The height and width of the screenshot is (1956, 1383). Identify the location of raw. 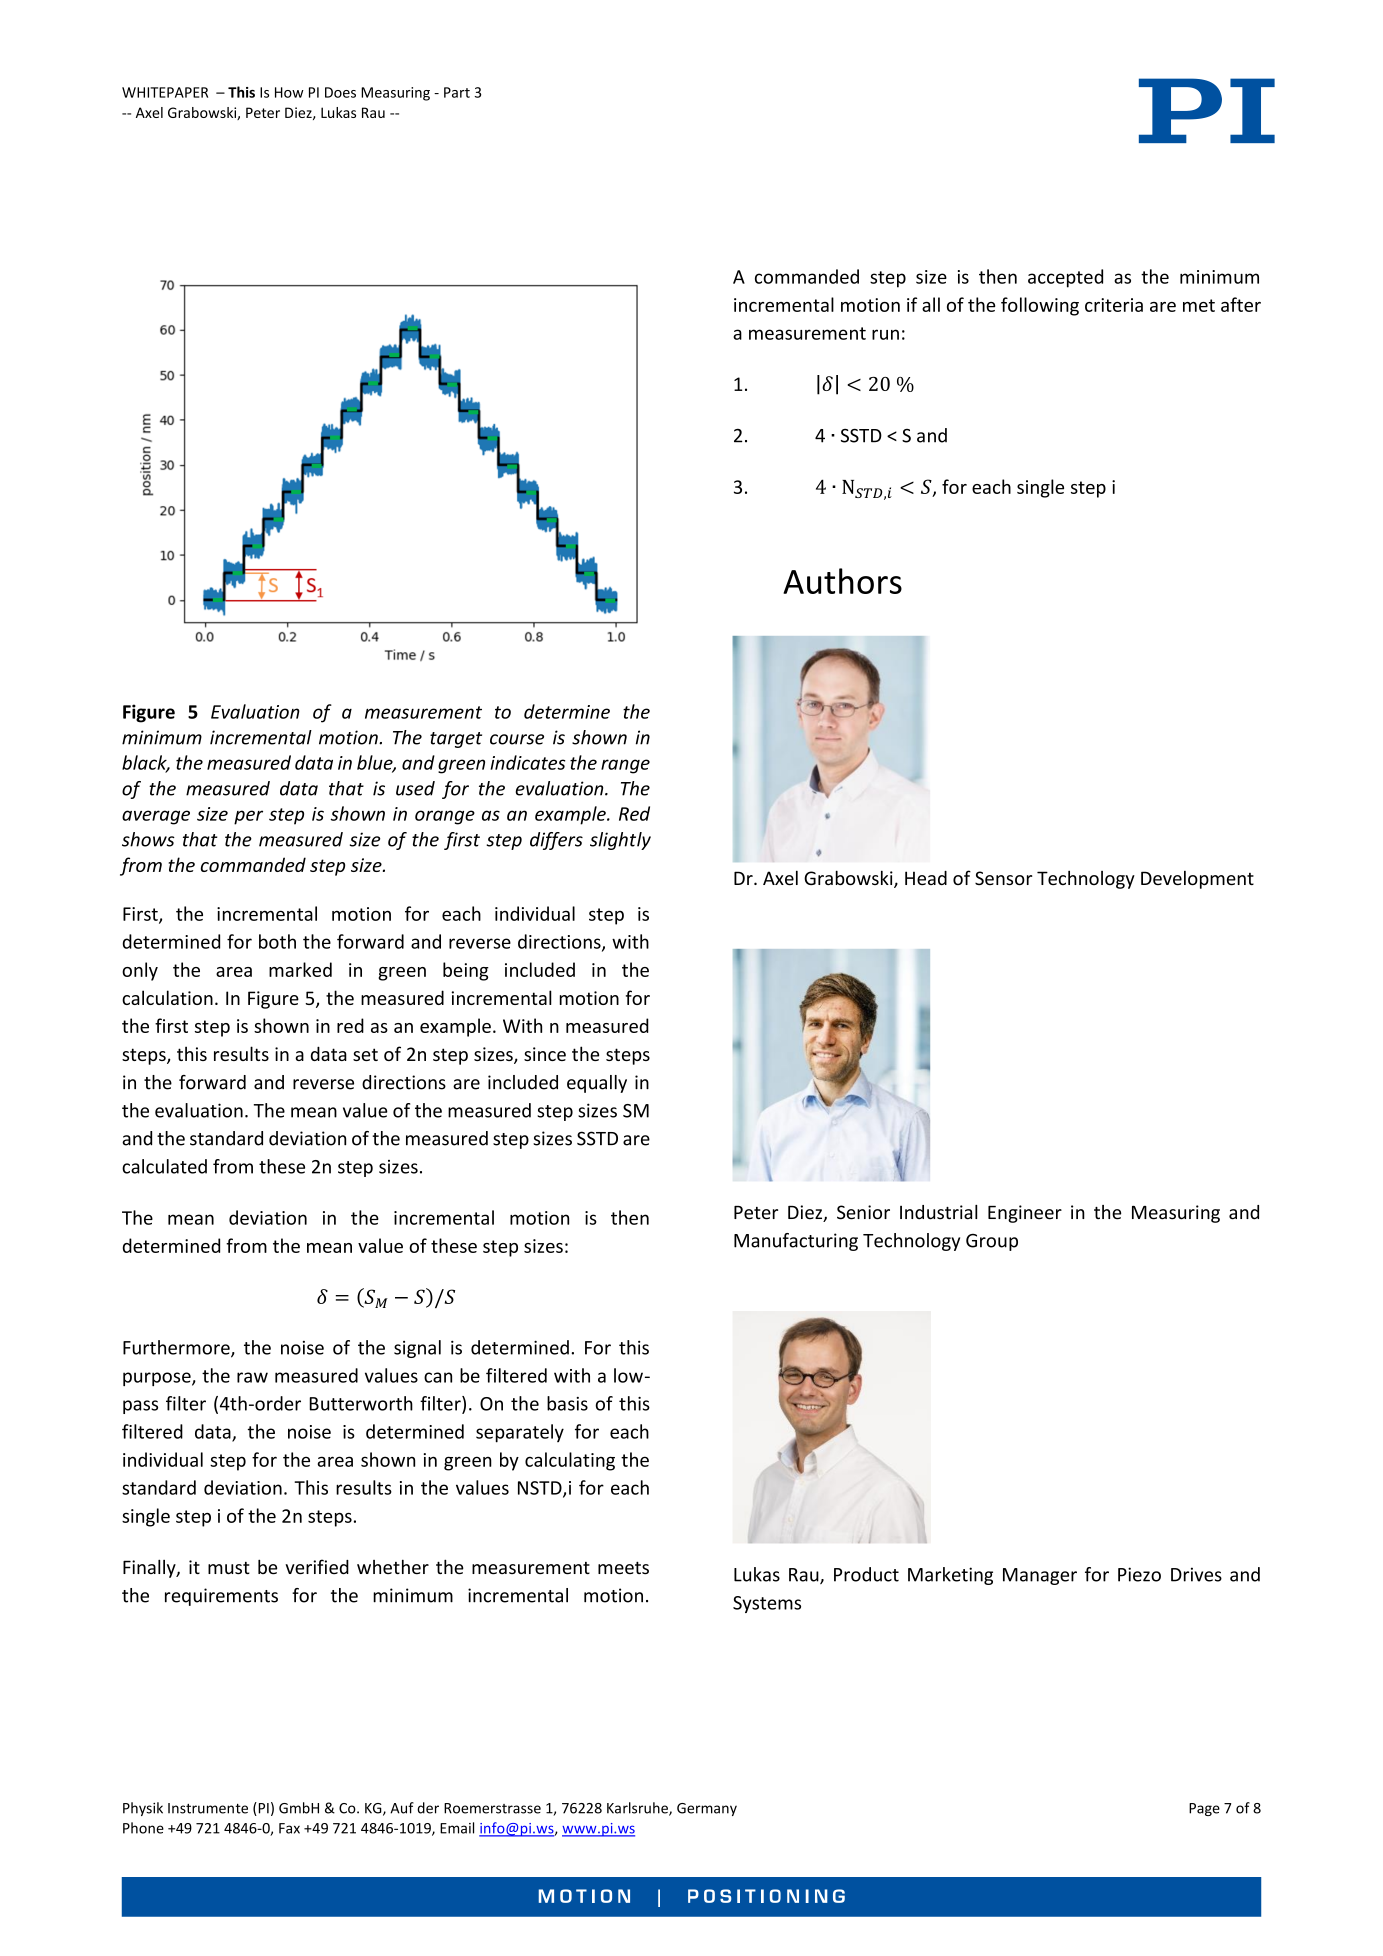
(252, 1377).
